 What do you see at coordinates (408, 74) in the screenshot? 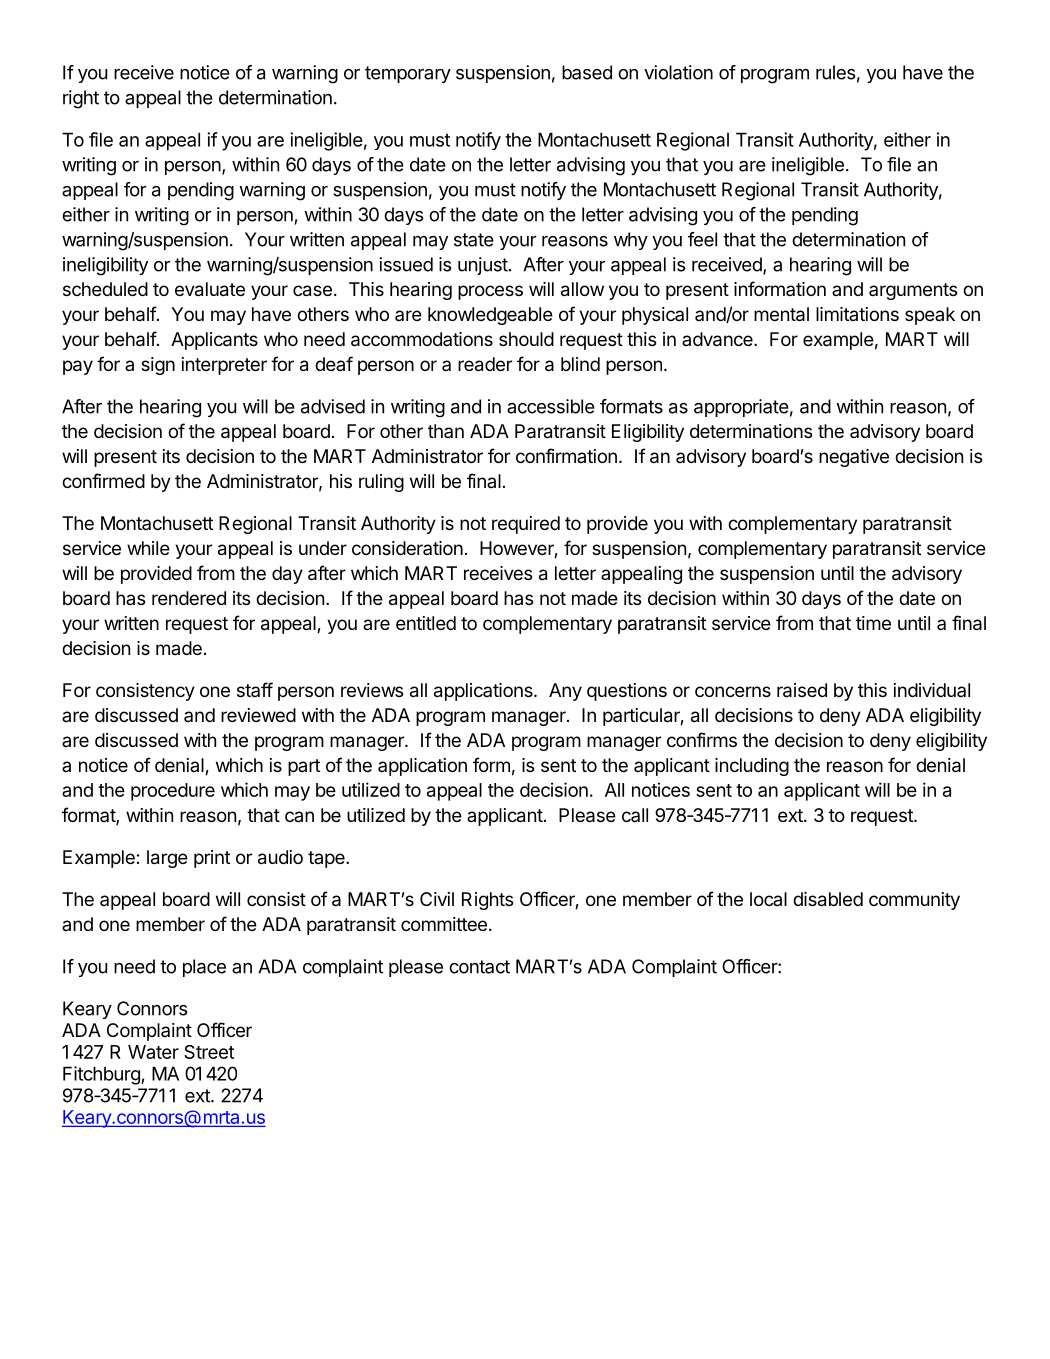
I see `temporary` at bounding box center [408, 74].
